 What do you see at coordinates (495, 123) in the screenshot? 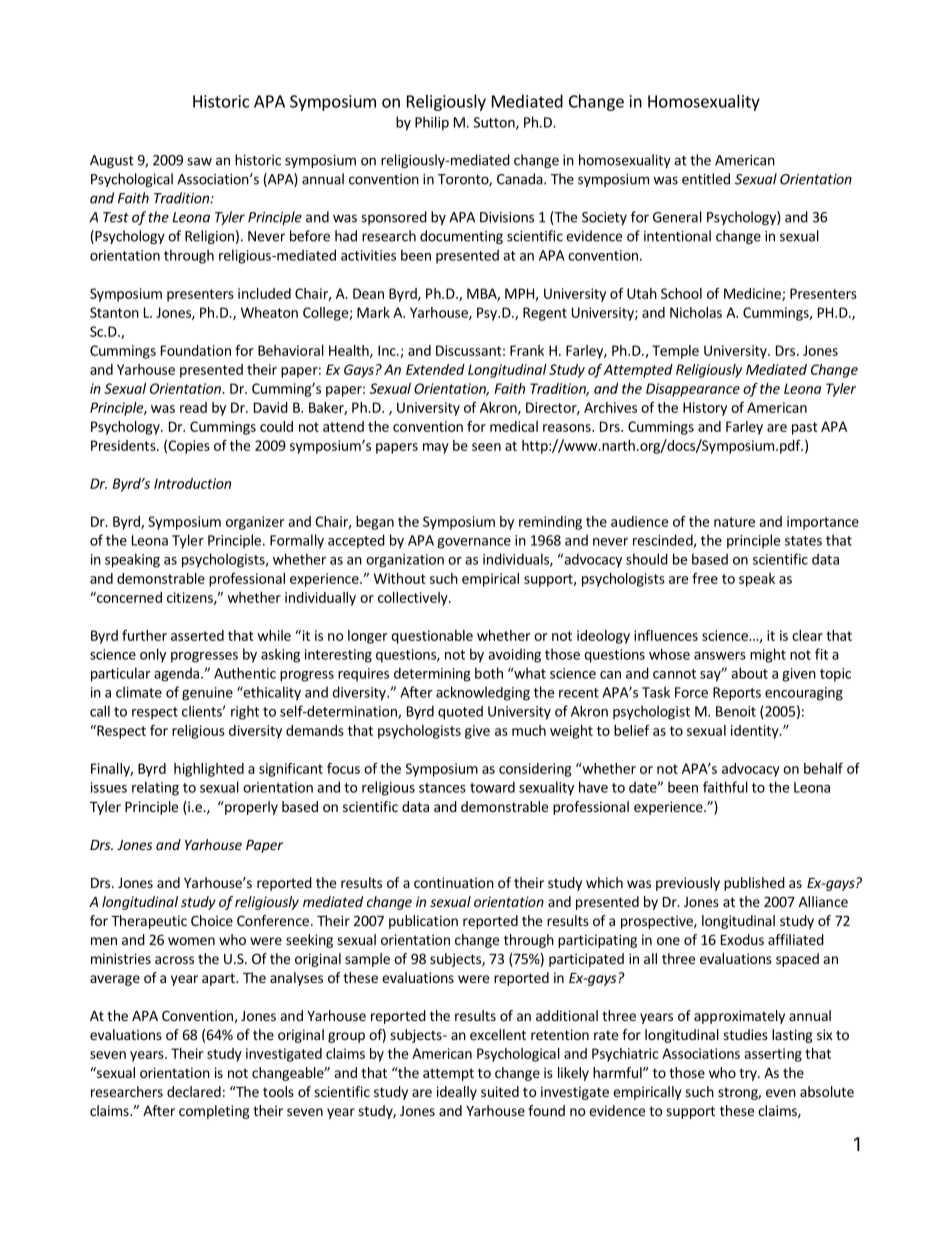
I see `Sutton` at bounding box center [495, 123].
